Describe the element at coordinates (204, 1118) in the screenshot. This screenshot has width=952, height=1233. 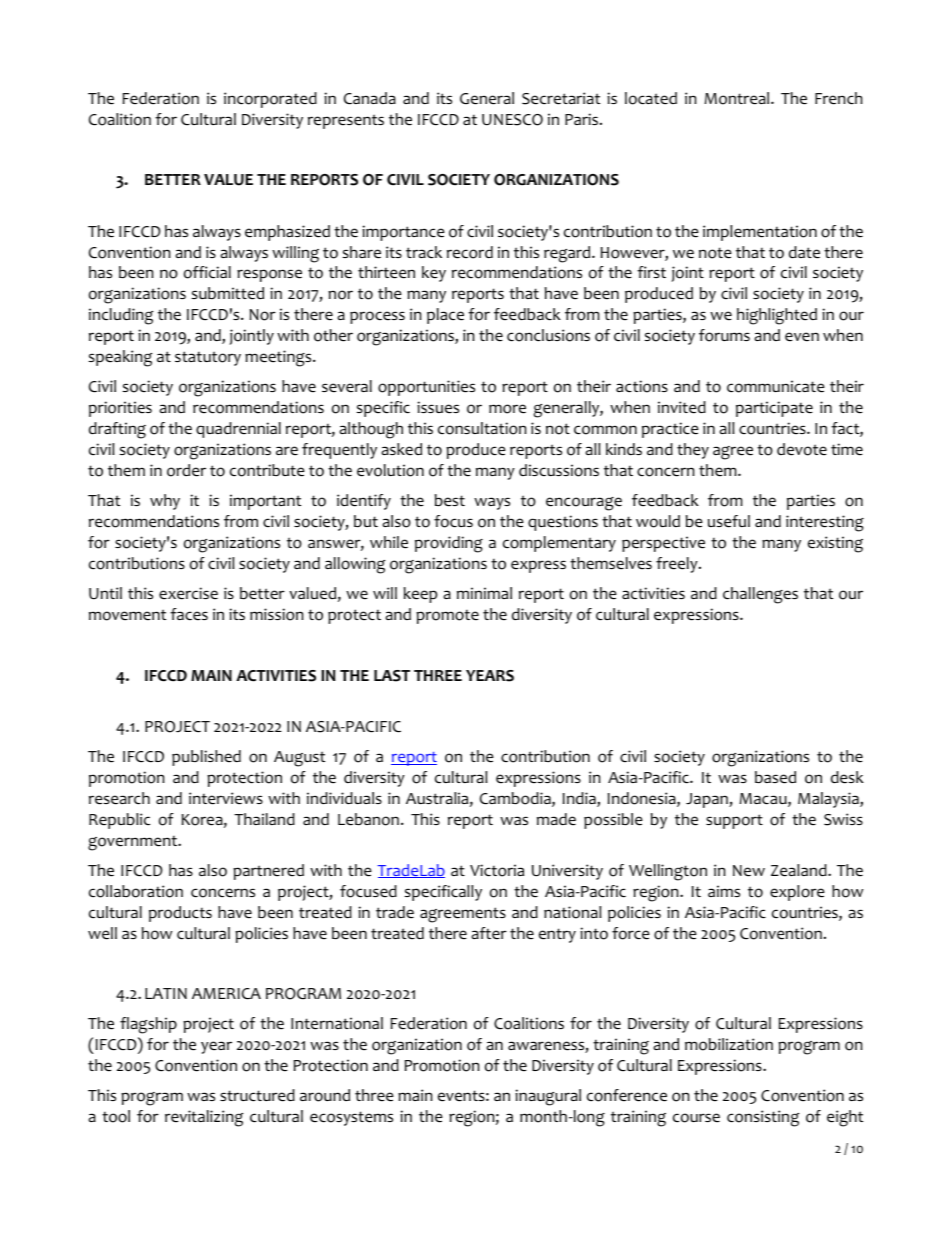
I see `revitalizing` at that location.
